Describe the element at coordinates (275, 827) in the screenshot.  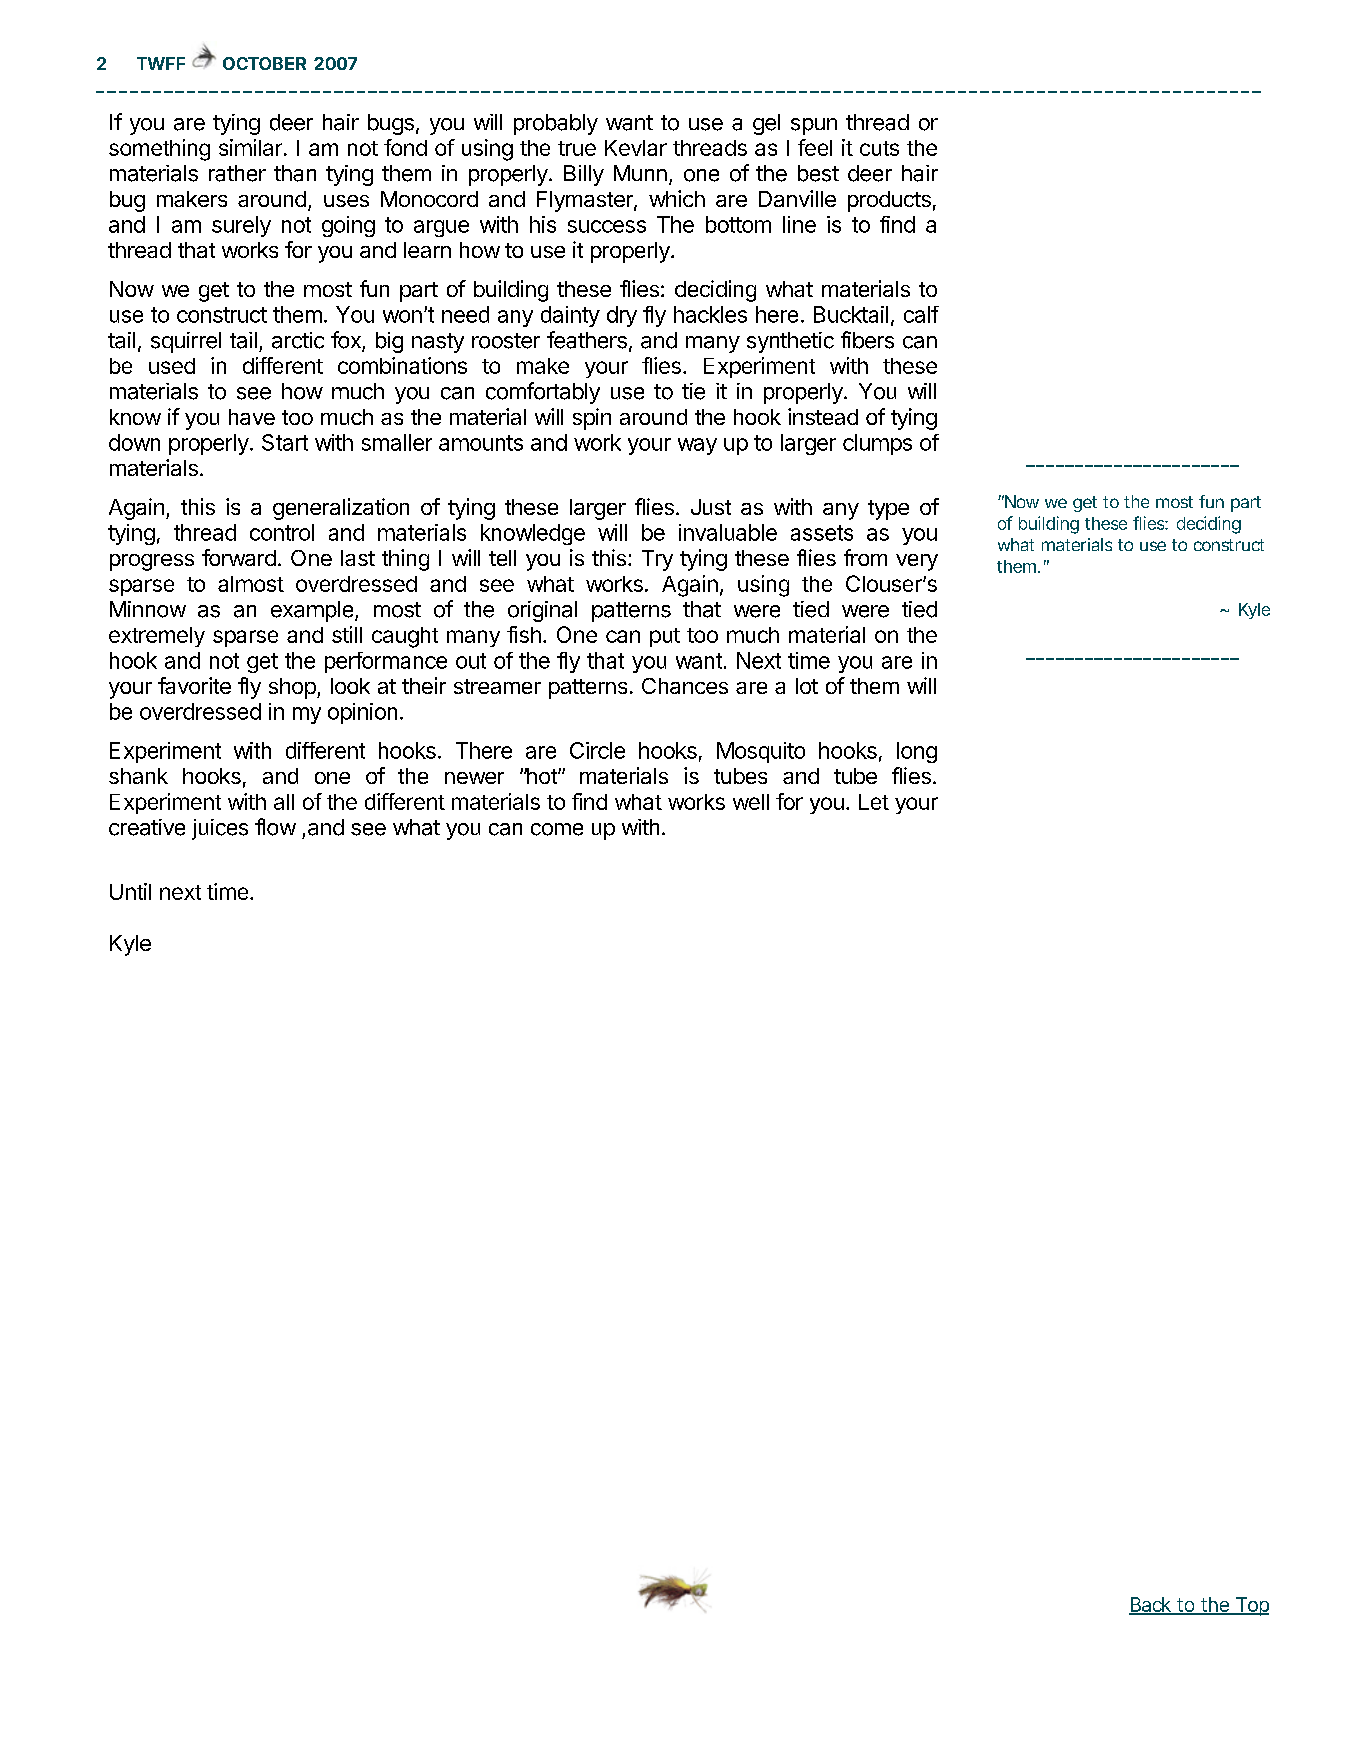
I see `flow` at that location.
